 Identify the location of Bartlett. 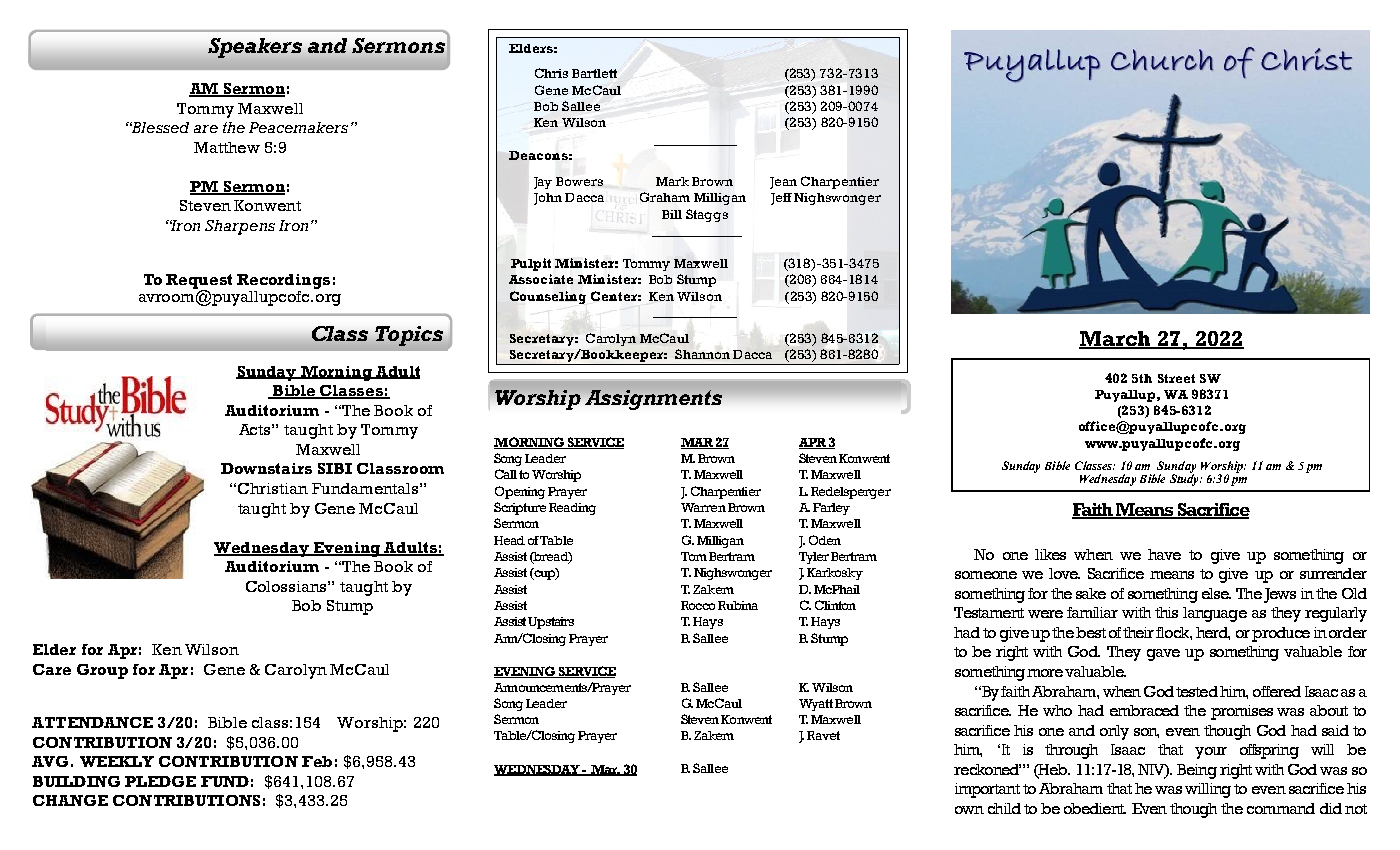
(594, 73).
